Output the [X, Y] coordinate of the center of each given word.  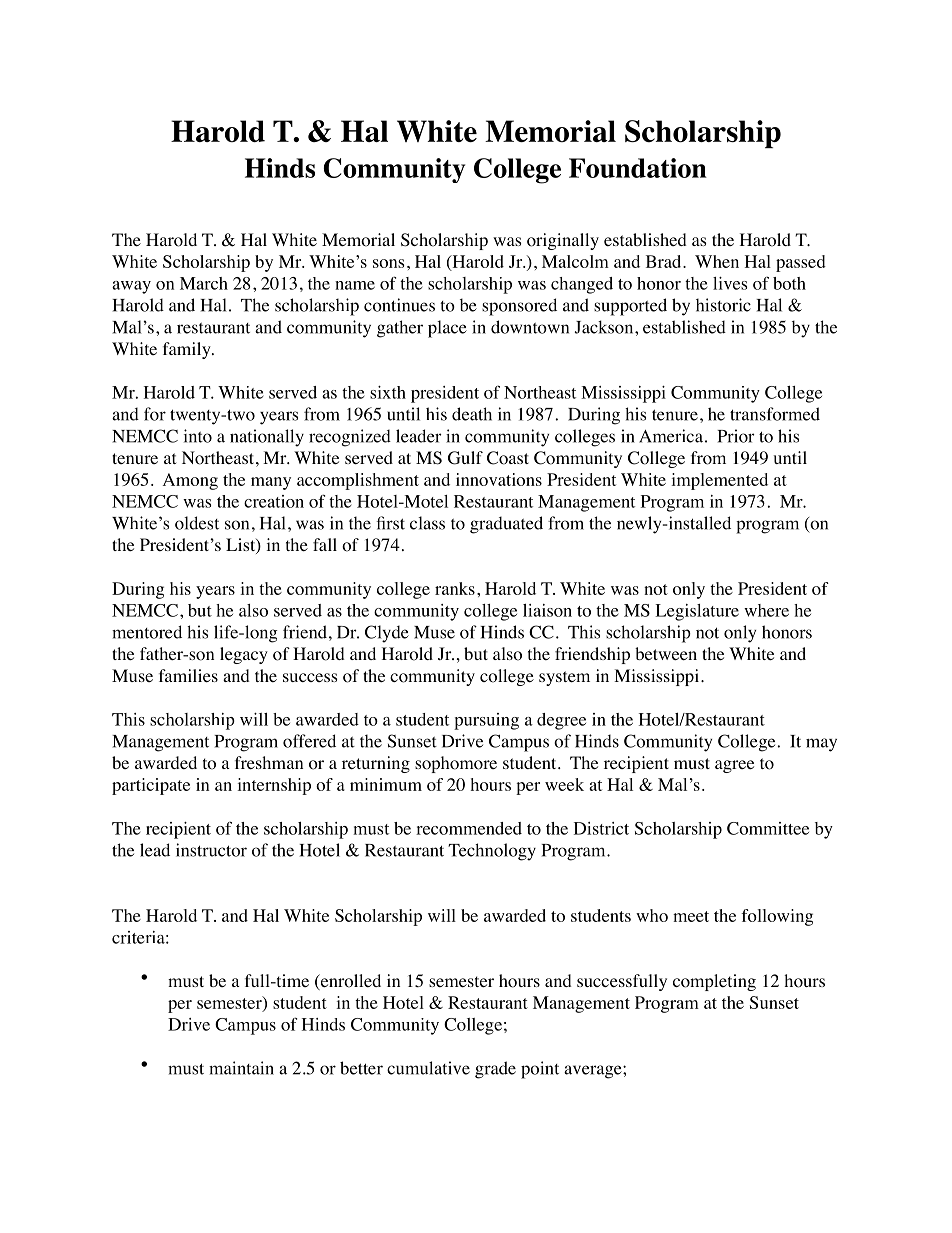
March [204, 283]
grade [495, 1070]
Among [190, 481]
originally [563, 241]
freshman [269, 762]
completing [714, 982]
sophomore [456, 764]
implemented [719, 481]
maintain [241, 1068]
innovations [499, 479]
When [717, 261]
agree [734, 766]
